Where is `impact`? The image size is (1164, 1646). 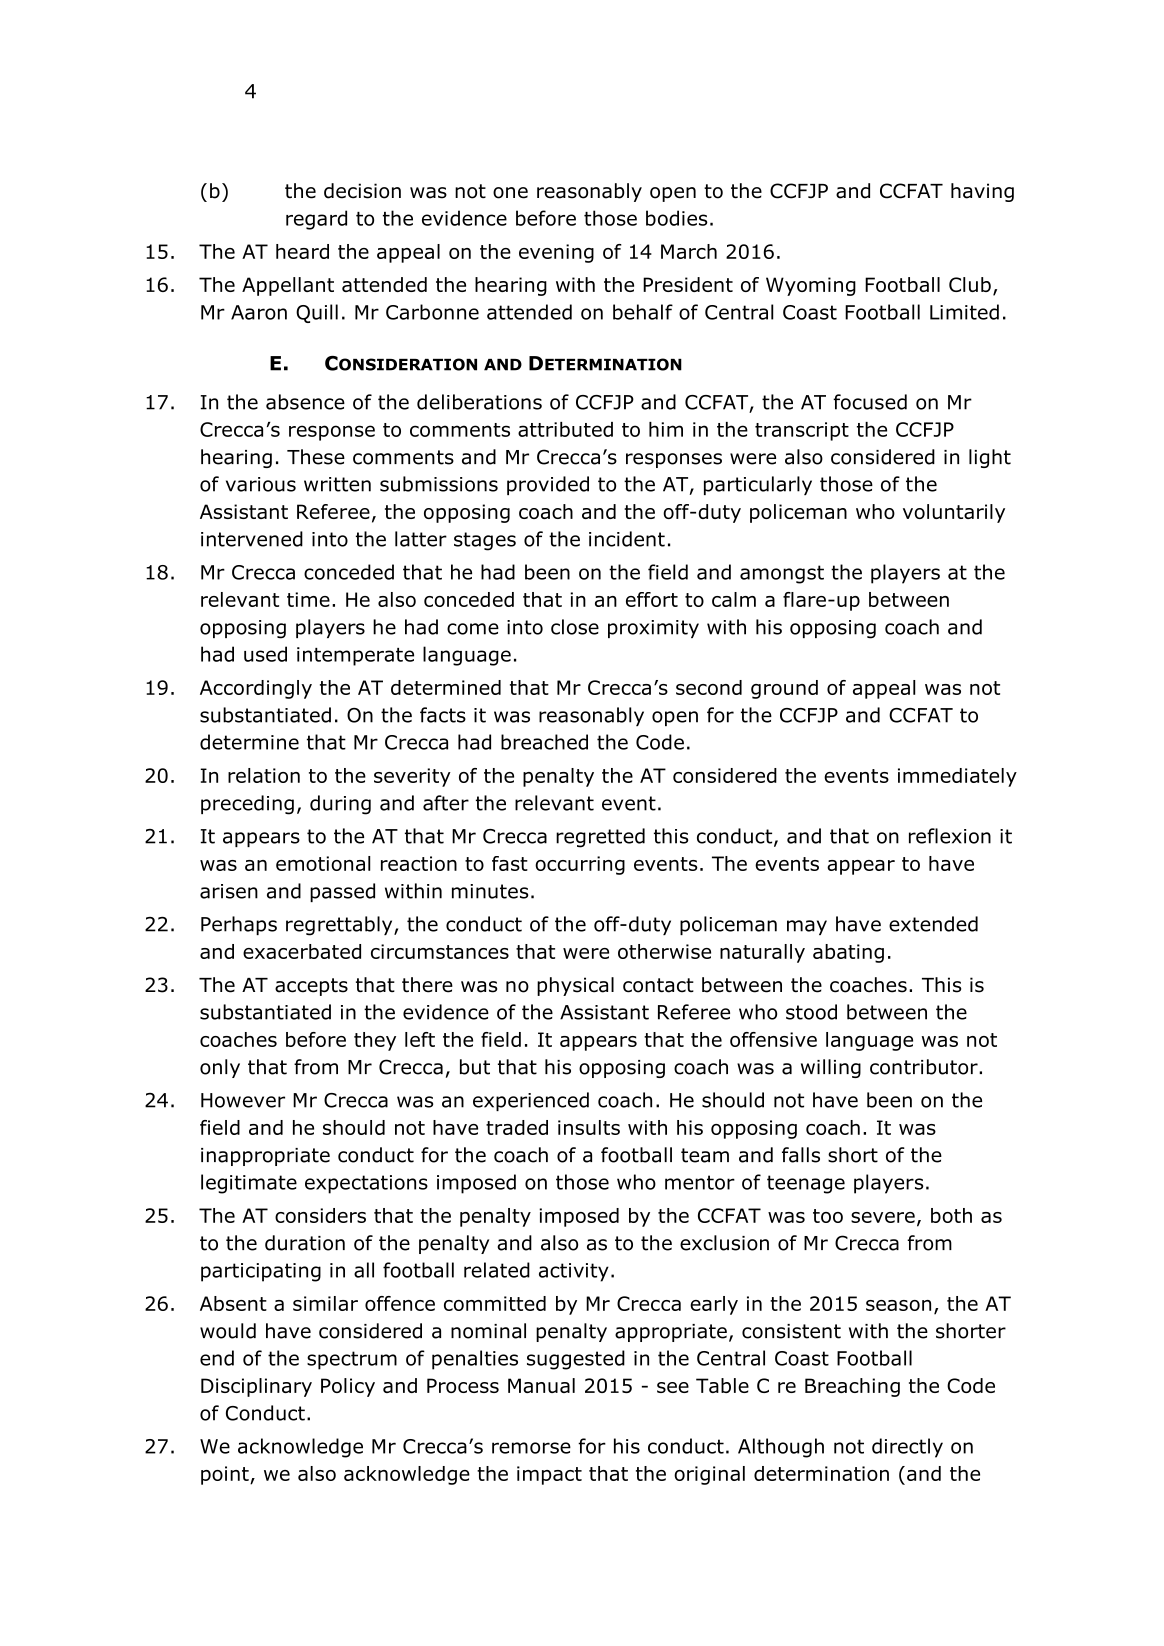
impact is located at coordinates (549, 1475).
